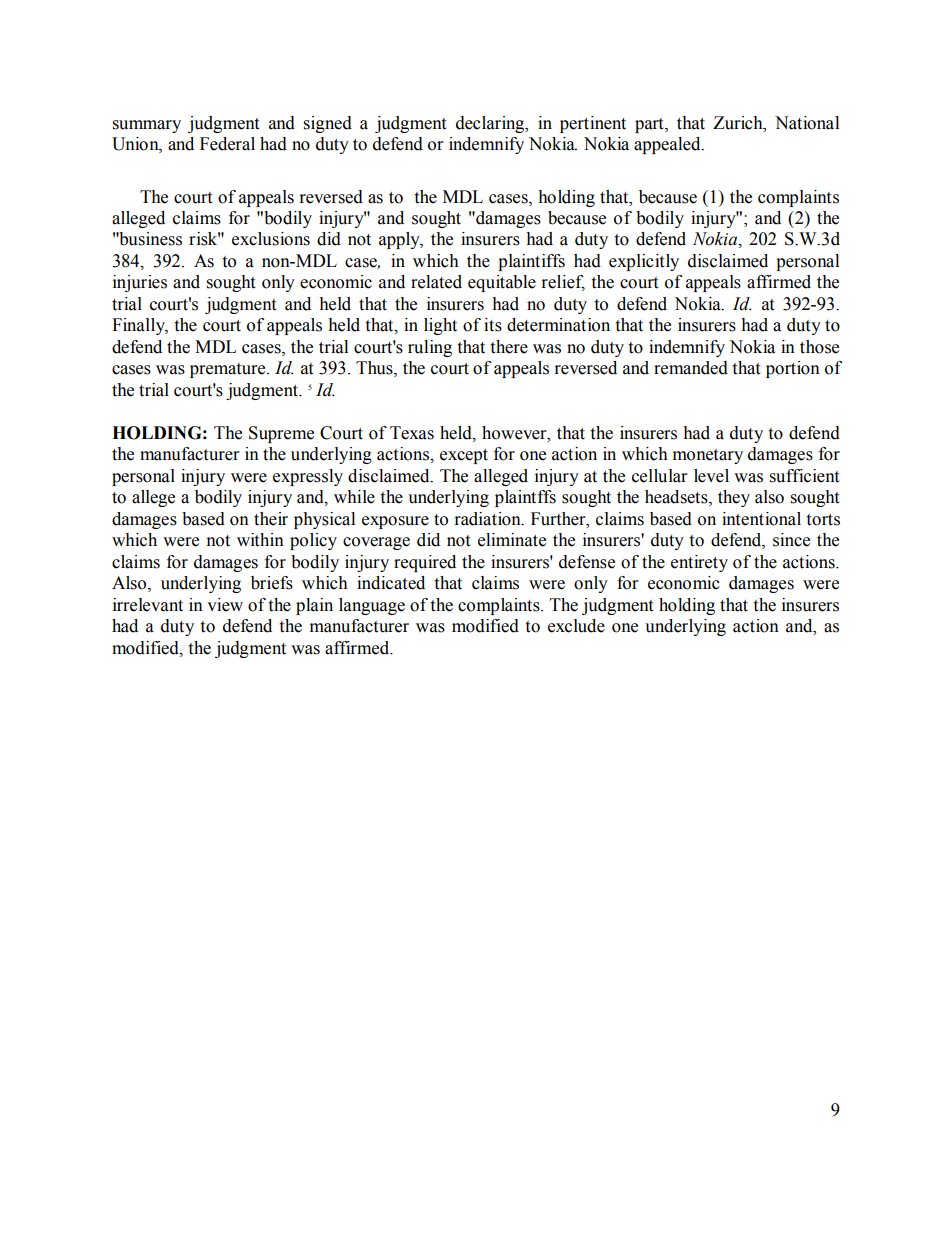 This image has height=1233, width=952. I want to click on premature, so click(229, 370).
